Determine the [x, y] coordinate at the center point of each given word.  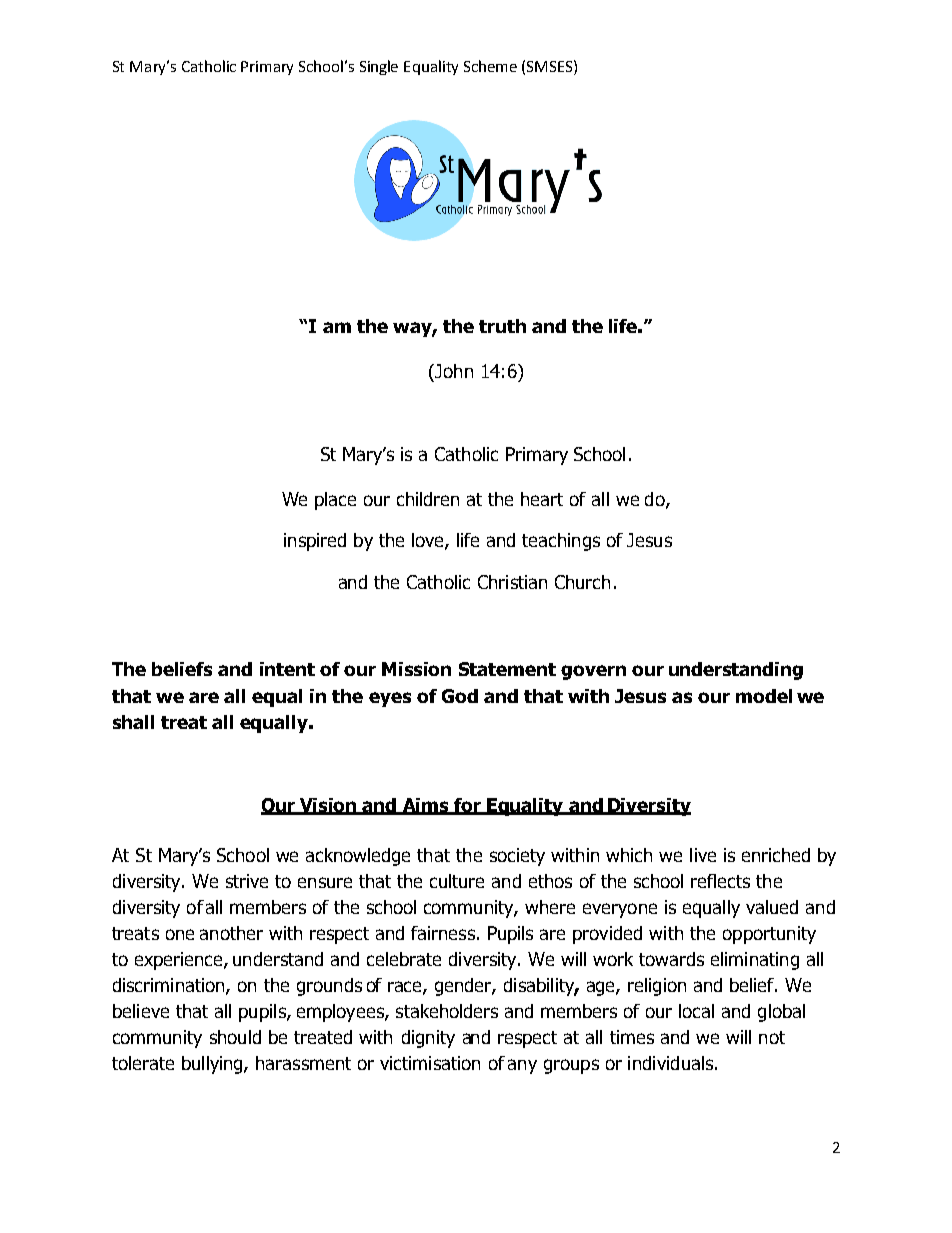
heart [542, 499]
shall [133, 722]
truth [502, 326]
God [460, 696]
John [453, 371]
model [764, 696]
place [335, 501]
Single [379, 67]
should [235, 1037]
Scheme [490, 66]
